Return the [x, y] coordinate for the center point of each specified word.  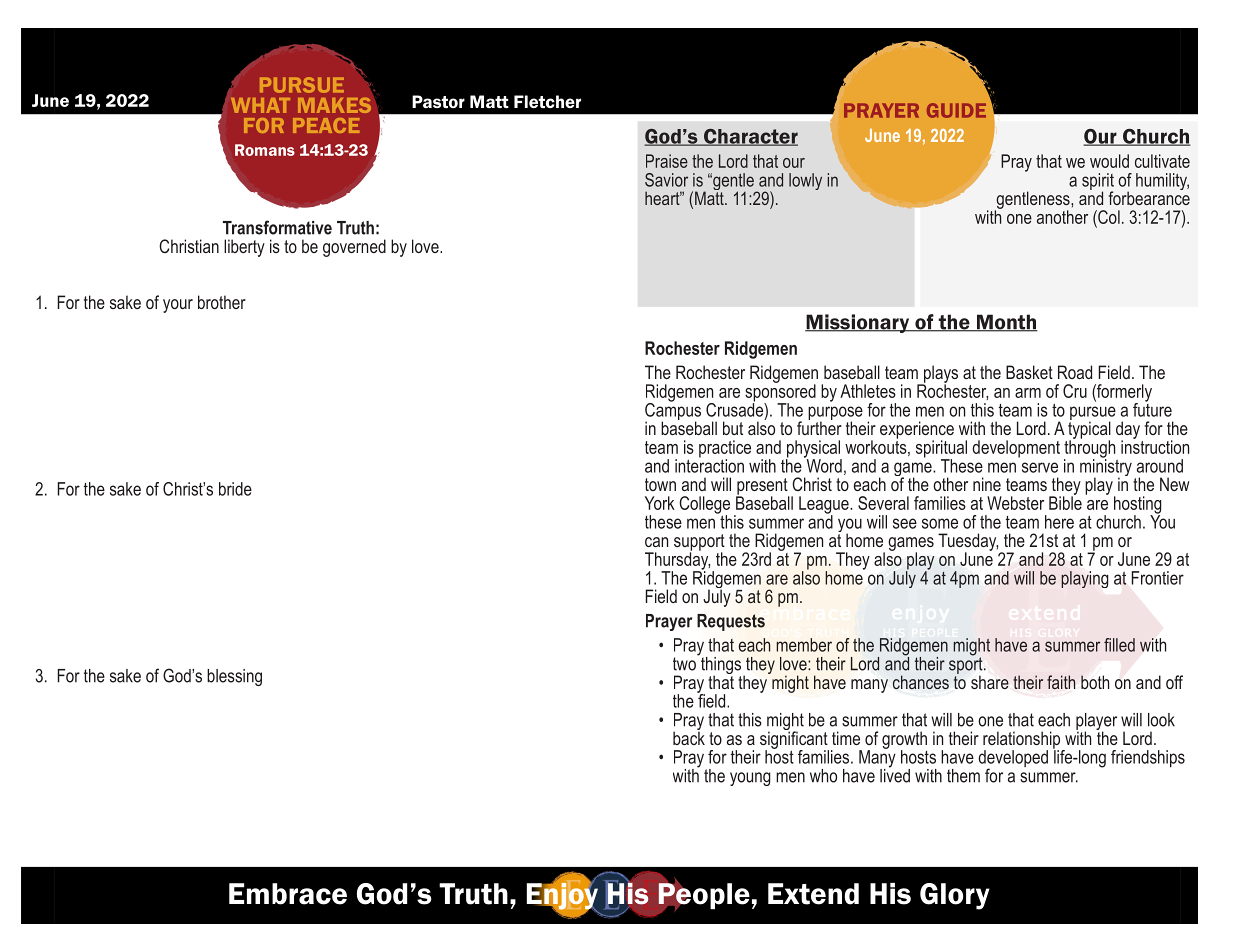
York [660, 503]
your [178, 306]
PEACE [326, 125]
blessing [234, 677]
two [684, 664]
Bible [1065, 502]
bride [235, 489]
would [1109, 161]
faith [1061, 682]
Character [750, 137]
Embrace [288, 894]
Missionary [858, 323]
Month [1006, 323]
